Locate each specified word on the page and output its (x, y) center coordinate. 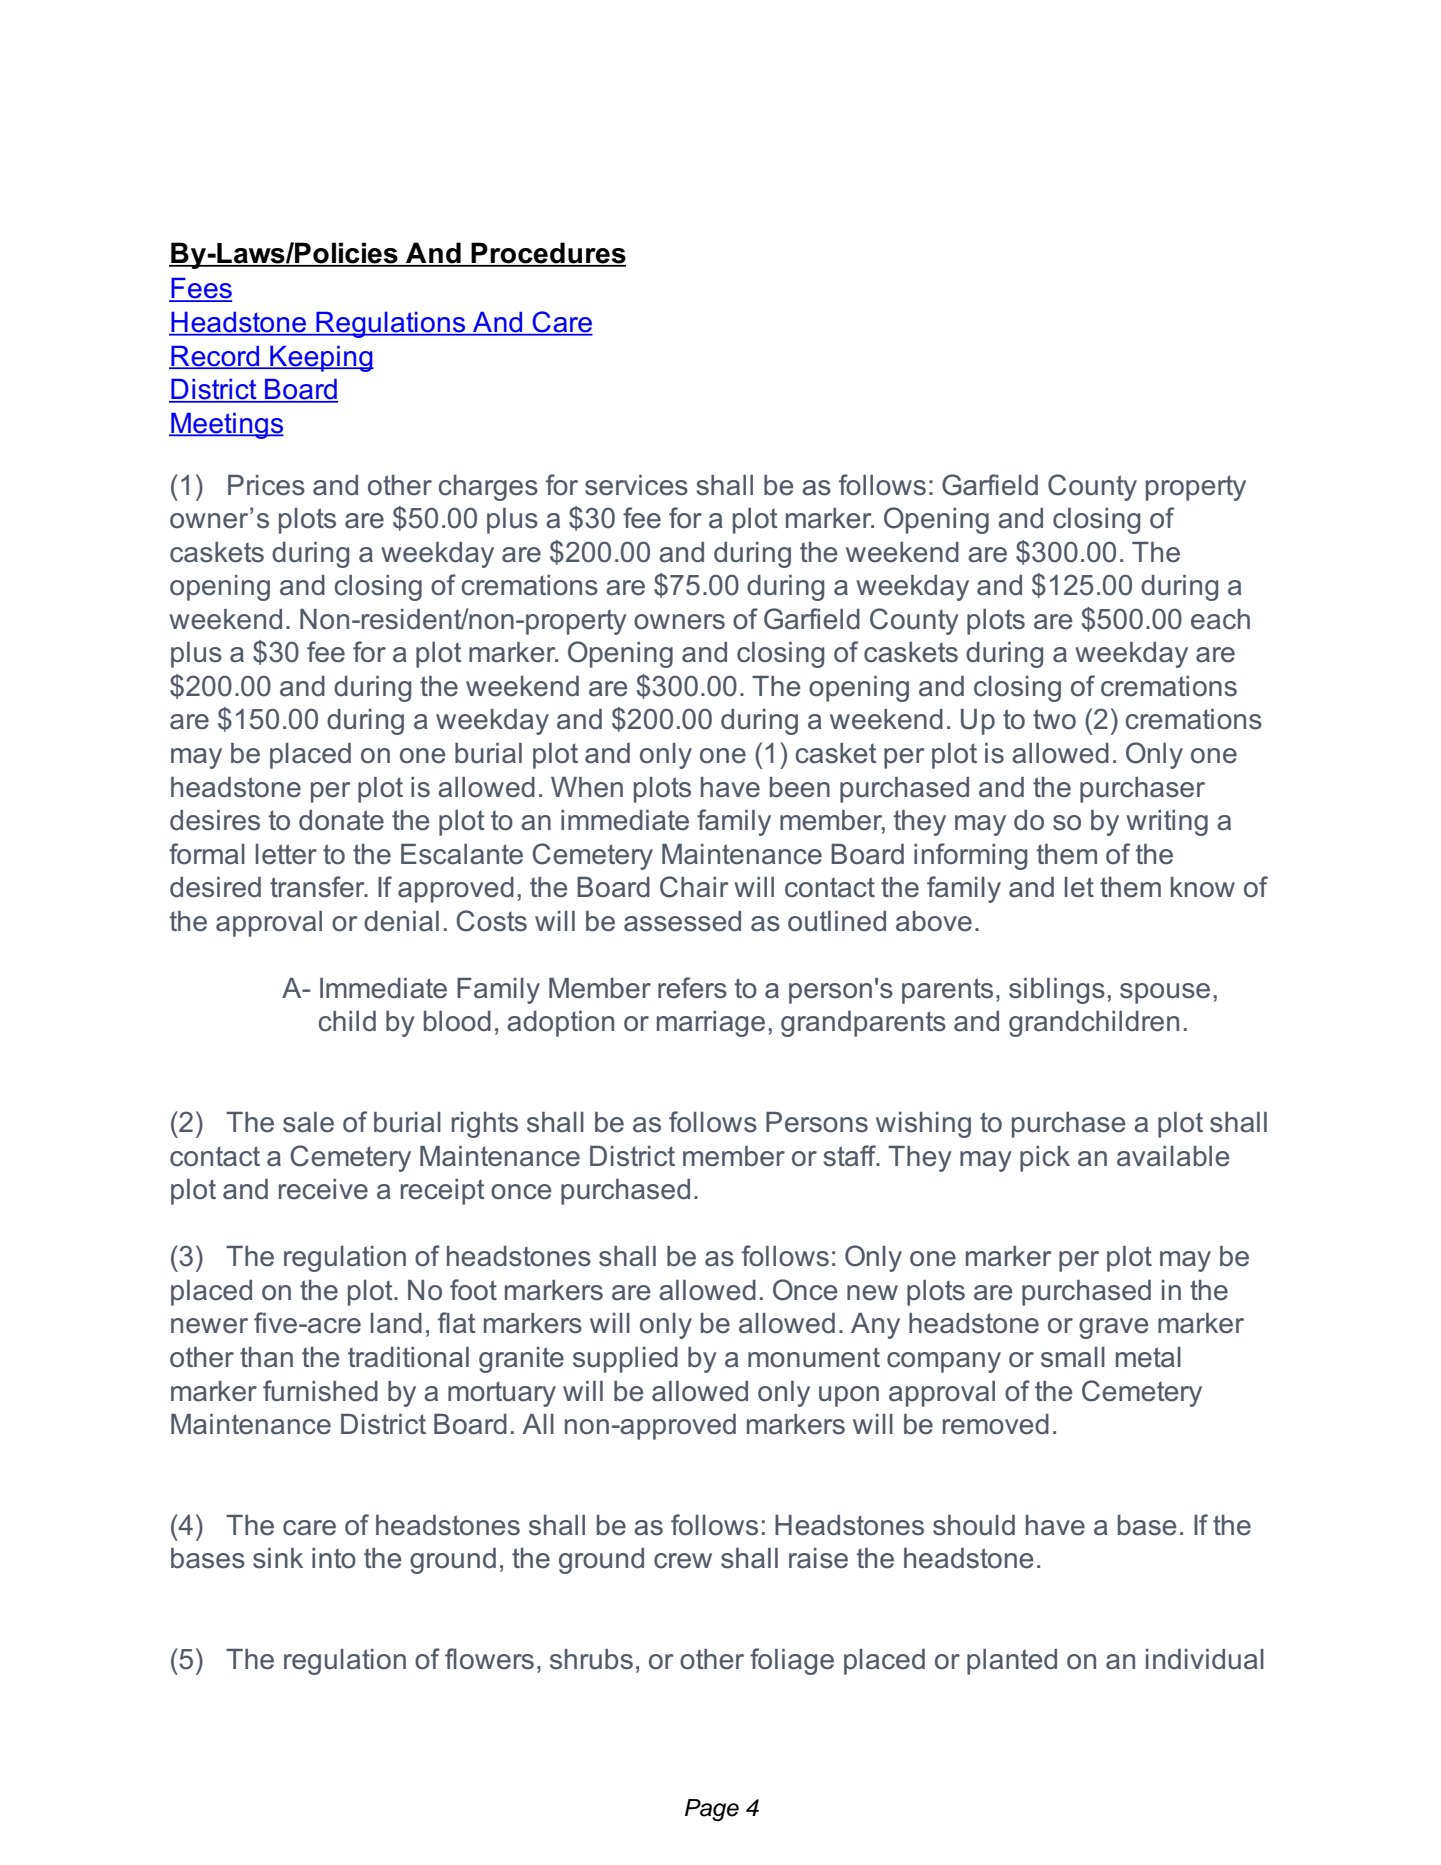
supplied (625, 1360)
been (800, 787)
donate (341, 820)
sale (308, 1122)
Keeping (321, 359)
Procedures (547, 254)
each (1220, 619)
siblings (1057, 991)
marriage (711, 1024)
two (1054, 719)
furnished (320, 1391)
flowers (489, 1659)
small (1073, 1357)
